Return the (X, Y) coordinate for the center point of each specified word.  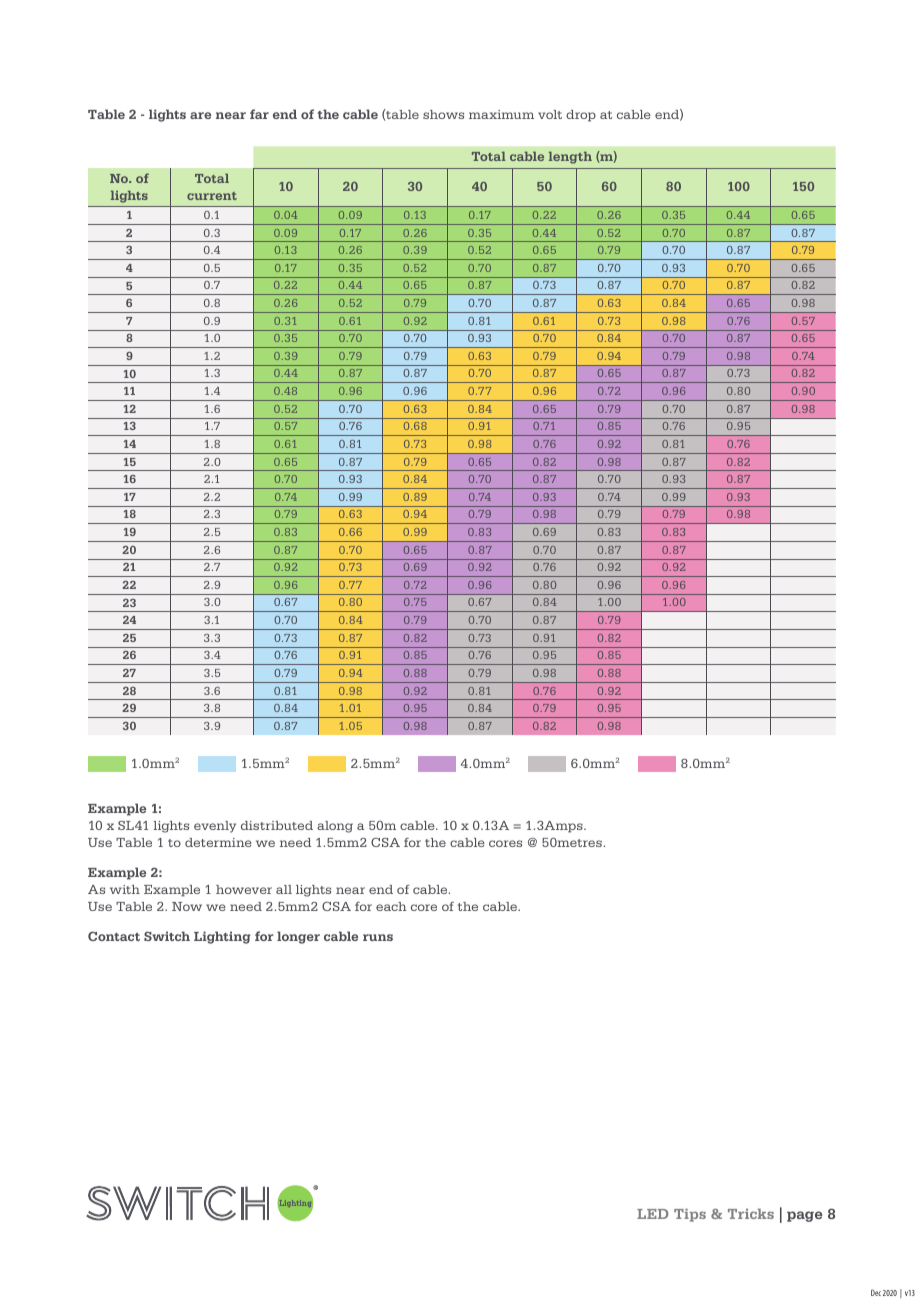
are (200, 115)
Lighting (222, 937)
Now (187, 906)
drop (581, 116)
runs (378, 937)
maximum (501, 114)
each (391, 906)
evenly (215, 827)
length (570, 158)
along (335, 827)
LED (652, 1214)
